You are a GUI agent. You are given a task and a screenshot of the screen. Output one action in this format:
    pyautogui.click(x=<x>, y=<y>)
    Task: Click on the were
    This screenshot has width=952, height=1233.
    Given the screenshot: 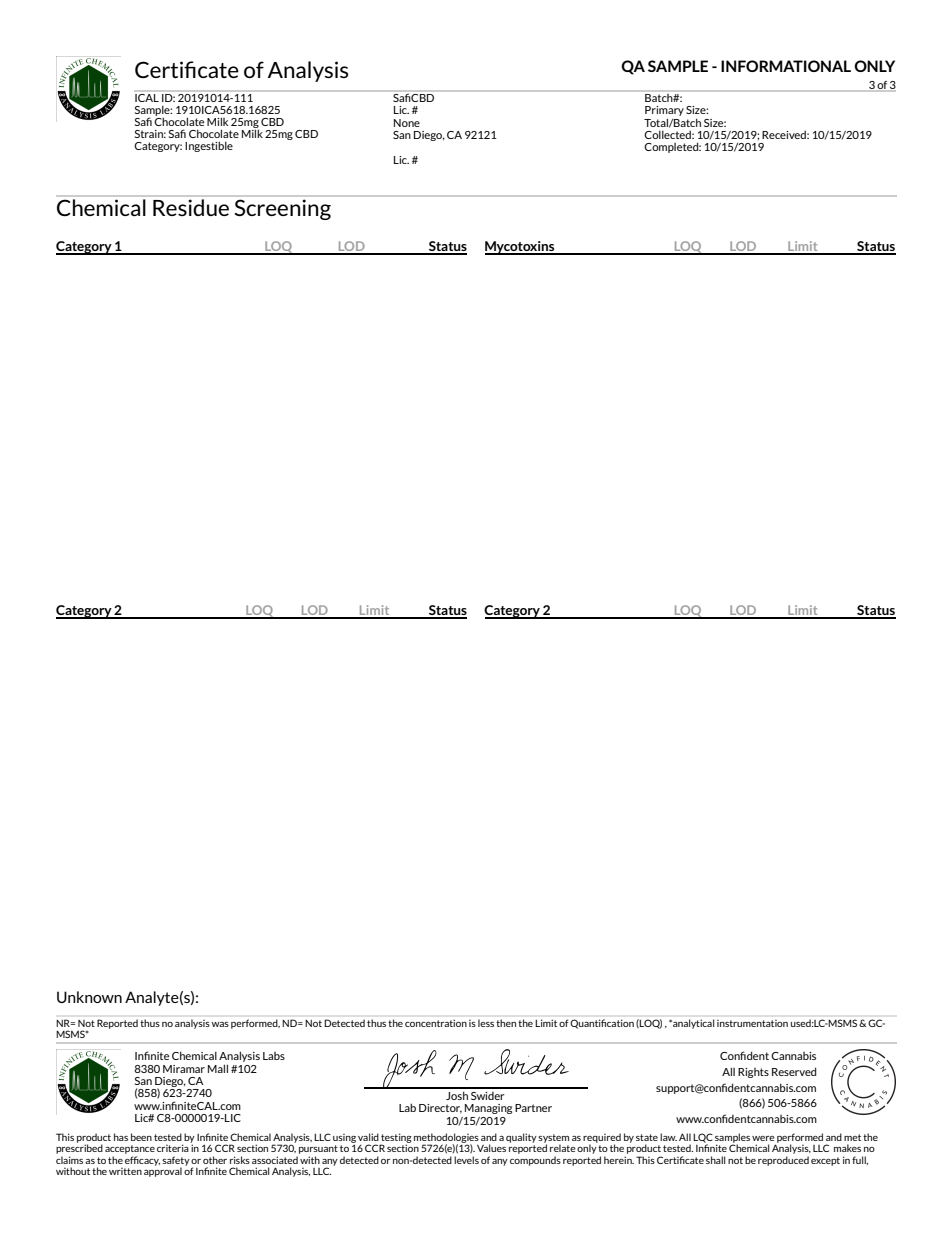 What is the action you would take?
    pyautogui.click(x=763, y=1138)
